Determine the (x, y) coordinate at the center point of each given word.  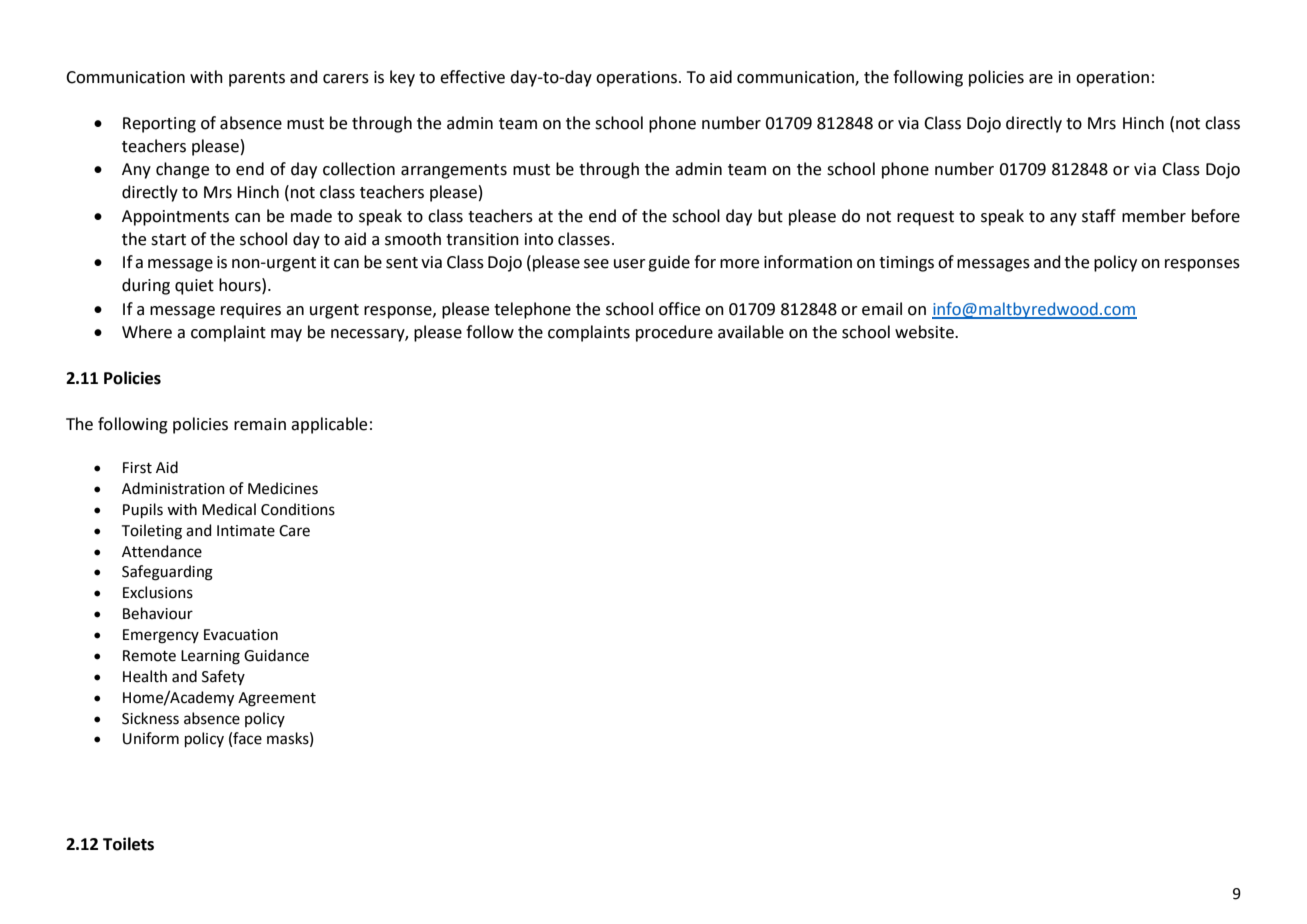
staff (1099, 216)
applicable (329, 425)
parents (257, 79)
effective (472, 77)
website (925, 332)
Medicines (283, 488)
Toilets (128, 844)
